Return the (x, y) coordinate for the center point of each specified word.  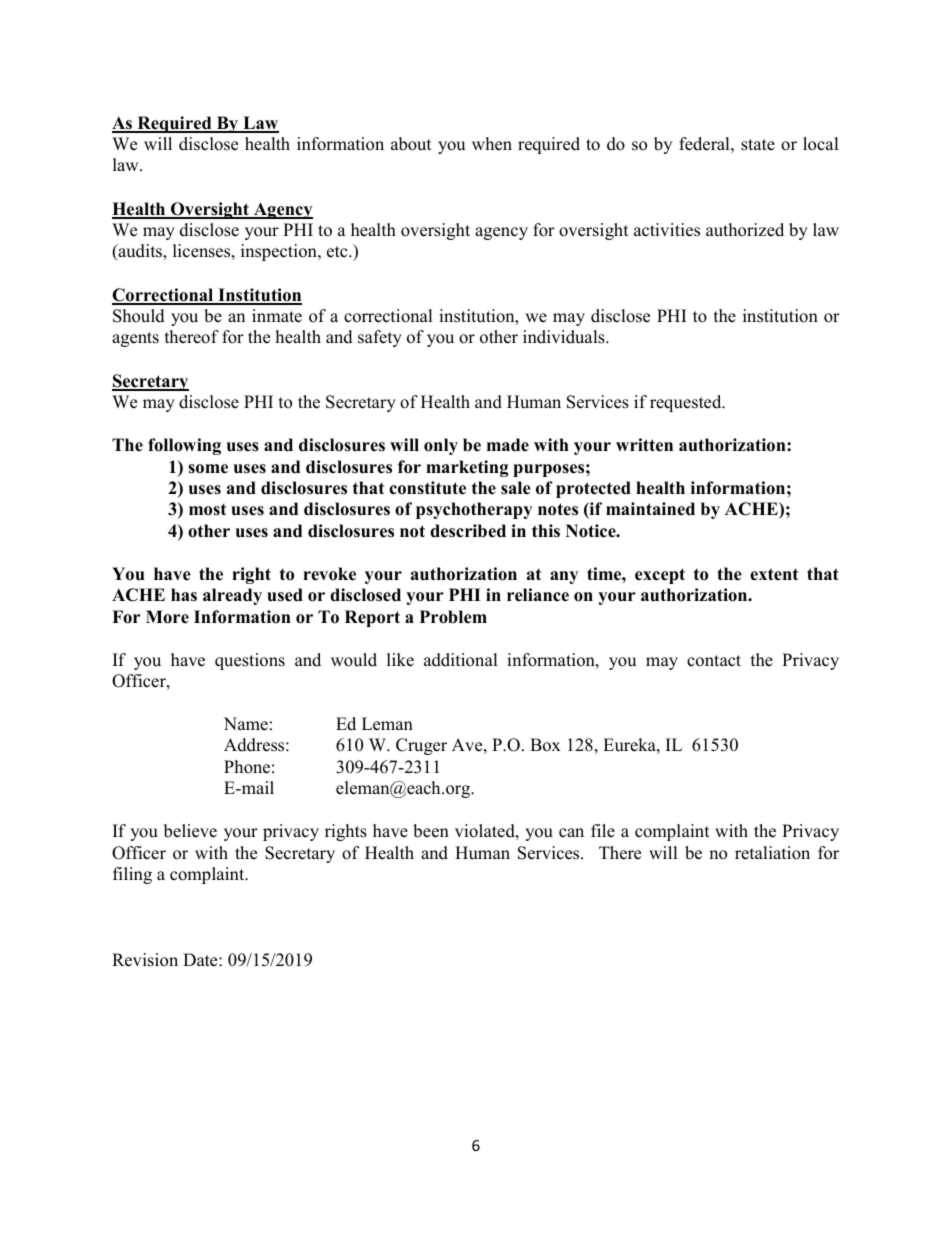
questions (250, 661)
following (184, 446)
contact (714, 661)
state (758, 145)
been (431, 831)
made (508, 445)
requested (687, 403)
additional (460, 660)
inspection (280, 252)
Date (201, 960)
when (492, 144)
